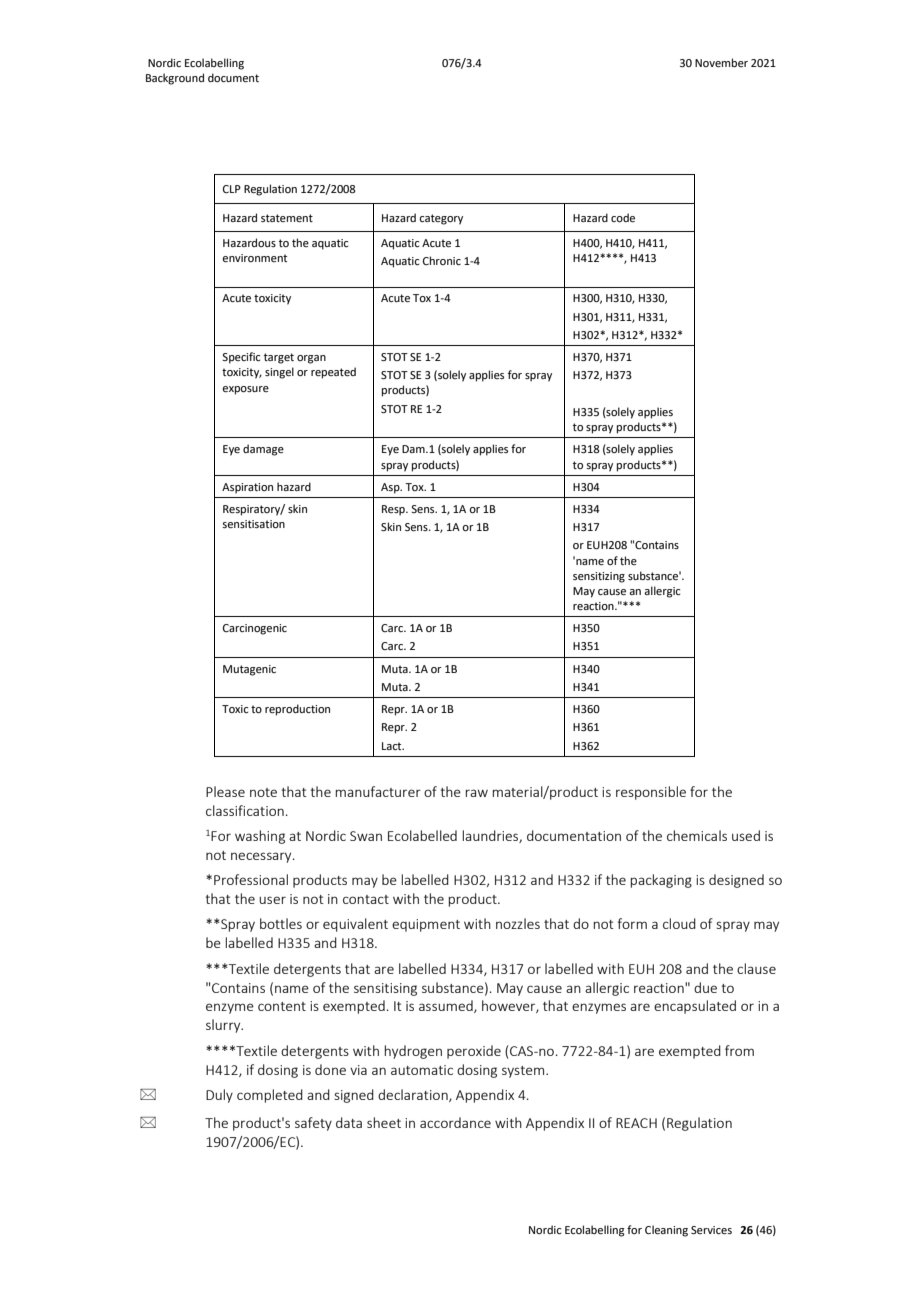 This screenshot has width=924, height=1308. What do you see at coordinates (442, 260) in the screenshot?
I see `Chronic` at bounding box center [442, 260].
